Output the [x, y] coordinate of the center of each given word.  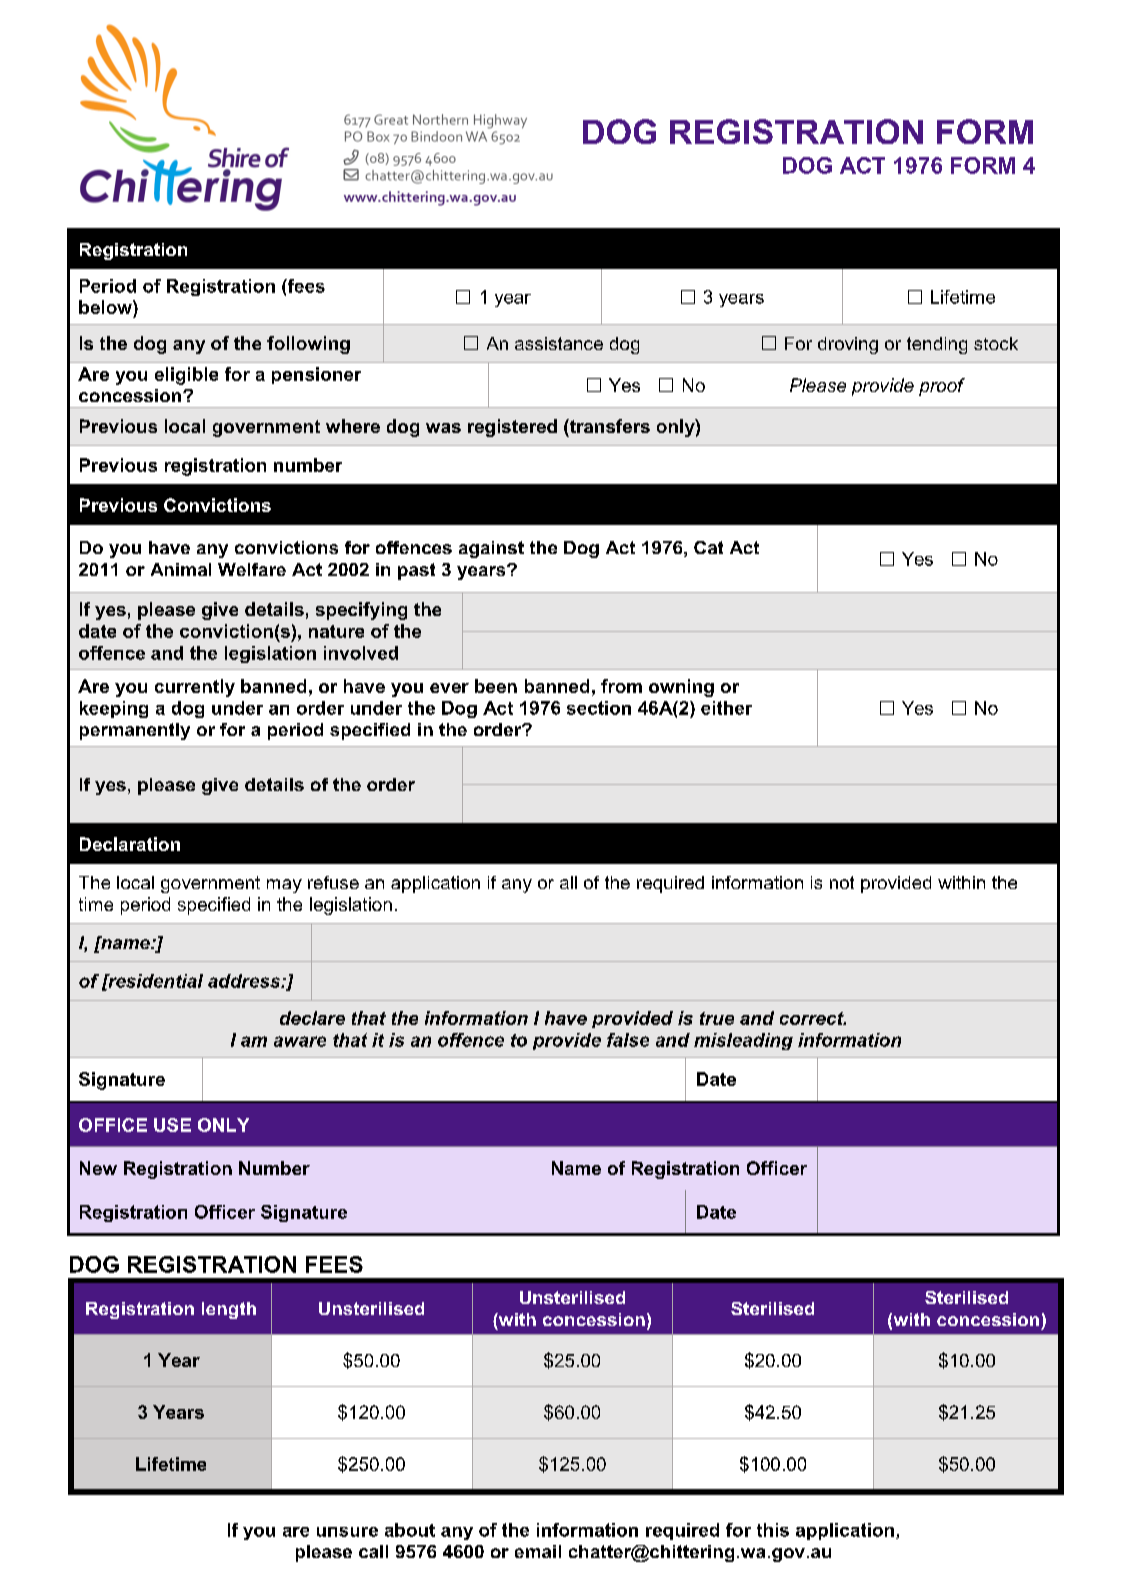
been [496, 686]
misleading [743, 1041]
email [538, 1551]
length [229, 1310]
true [717, 1018]
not [842, 882]
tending [937, 345]
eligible [186, 376]
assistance [559, 343]
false [628, 1040]
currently [195, 688]
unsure [347, 1532]
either [726, 708]
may [284, 886]
